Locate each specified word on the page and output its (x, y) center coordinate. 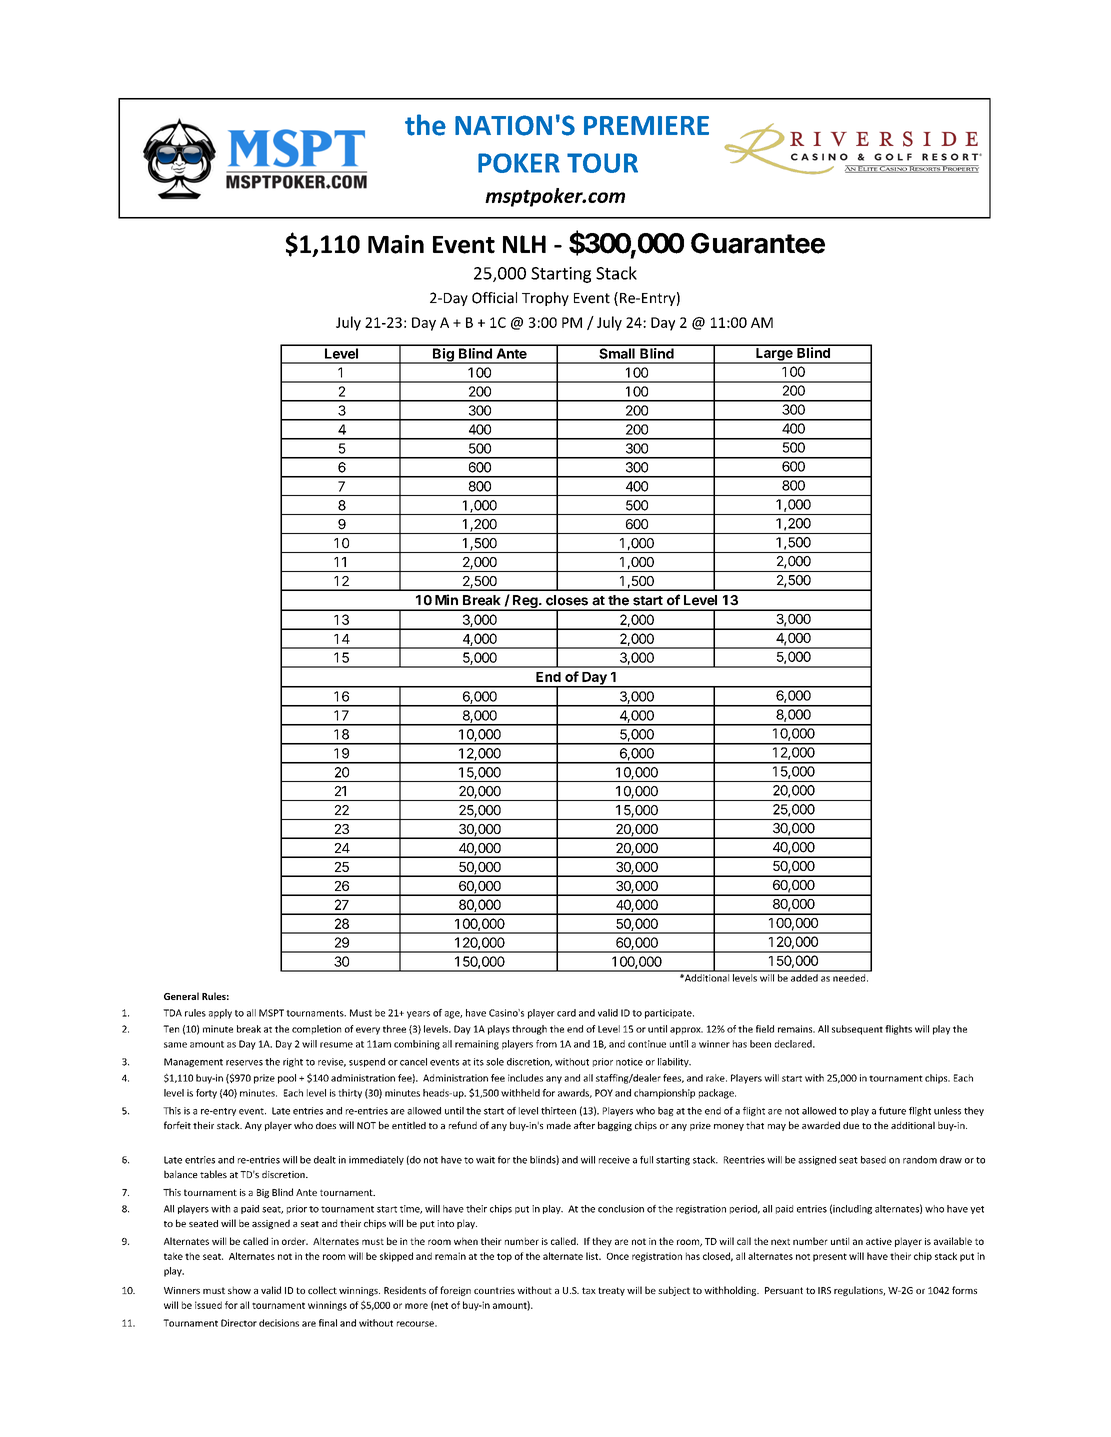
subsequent (857, 1030)
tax (589, 1290)
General (181, 996)
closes (567, 600)
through (529, 1030)
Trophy (545, 299)
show (239, 1290)
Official (494, 298)
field (765, 1029)
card (566, 1013)
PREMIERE (646, 125)
